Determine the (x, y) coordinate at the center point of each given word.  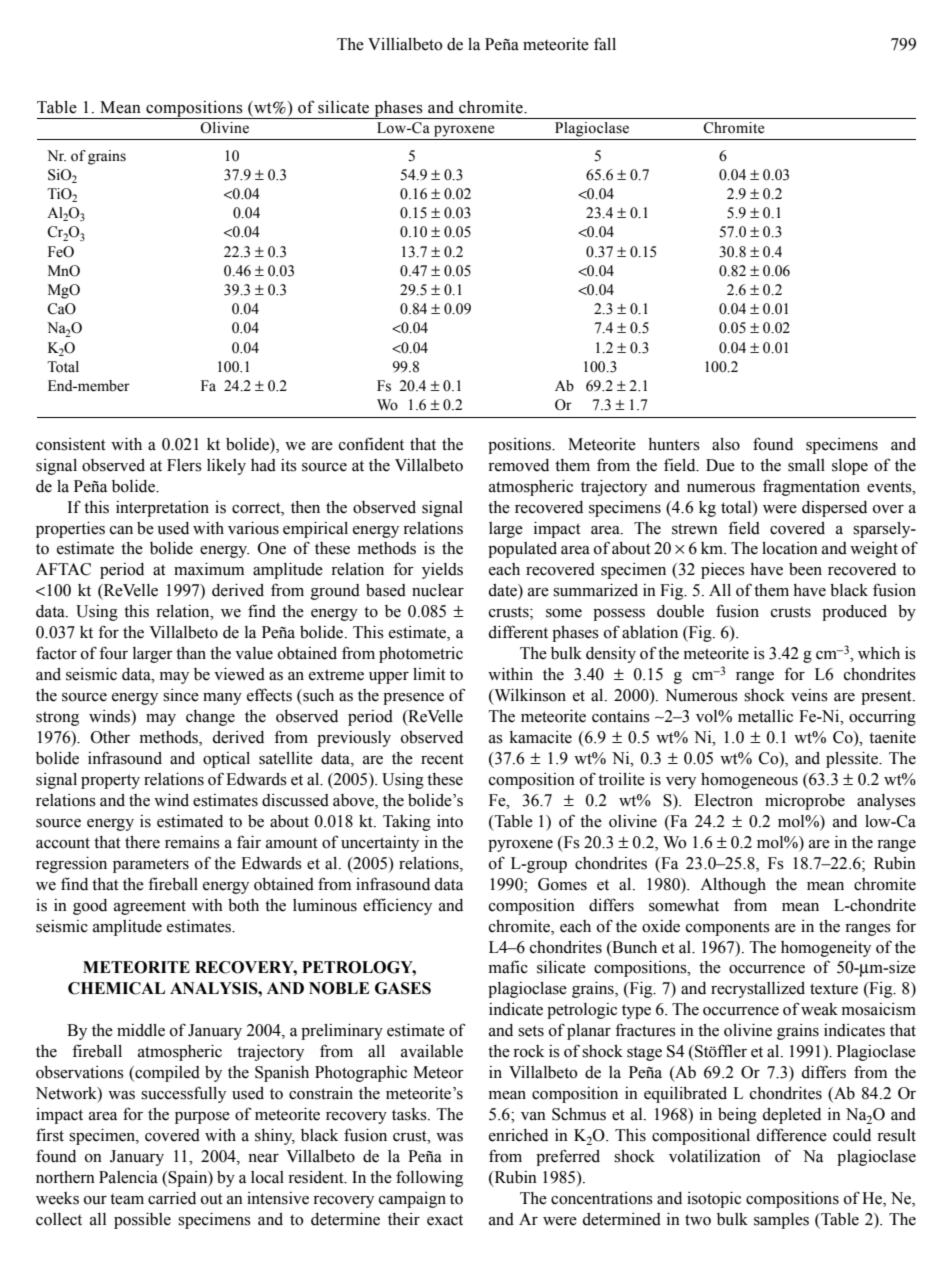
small (806, 465)
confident (371, 444)
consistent (71, 444)
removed (518, 465)
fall (605, 44)
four (113, 653)
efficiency (397, 906)
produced (854, 613)
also (726, 444)
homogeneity (826, 948)
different (518, 632)
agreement (150, 907)
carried (172, 1198)
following (429, 1178)
